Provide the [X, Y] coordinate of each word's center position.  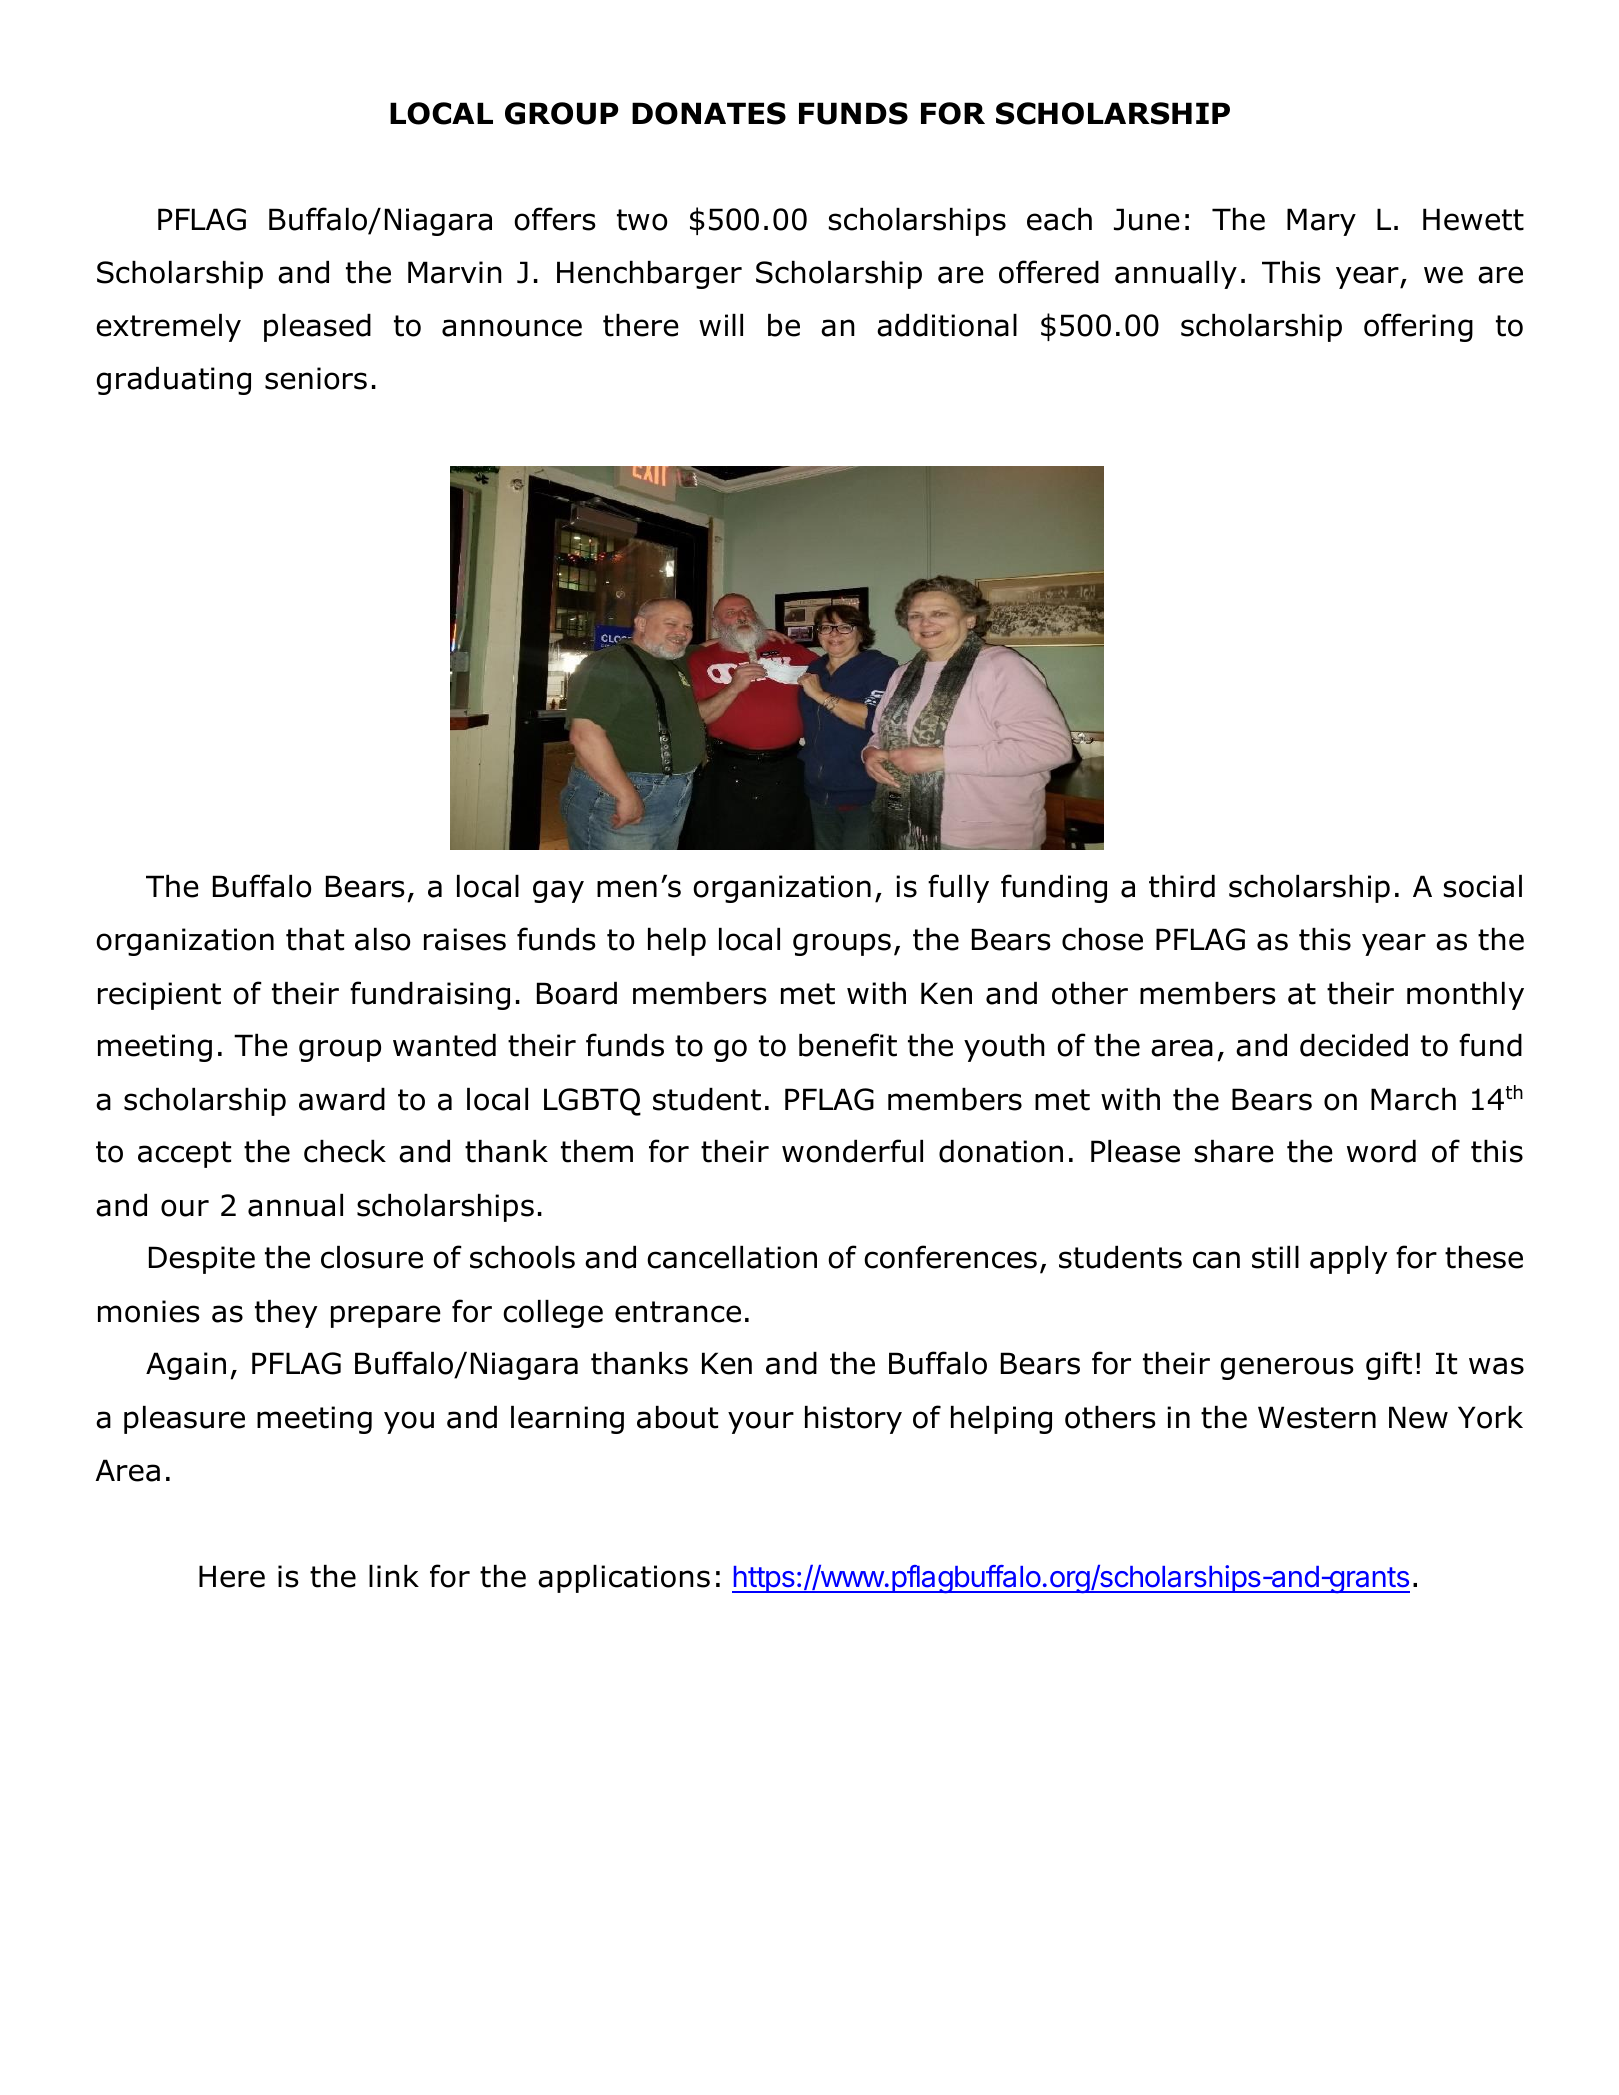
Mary [1321, 222]
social [1483, 886]
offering [1418, 327]
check [345, 1151]
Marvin [455, 272]
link [394, 1576]
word [1381, 1151]
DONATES [709, 113]
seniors [316, 378]
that [315, 939]
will [721, 325]
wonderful [852, 1151]
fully [958, 888]
